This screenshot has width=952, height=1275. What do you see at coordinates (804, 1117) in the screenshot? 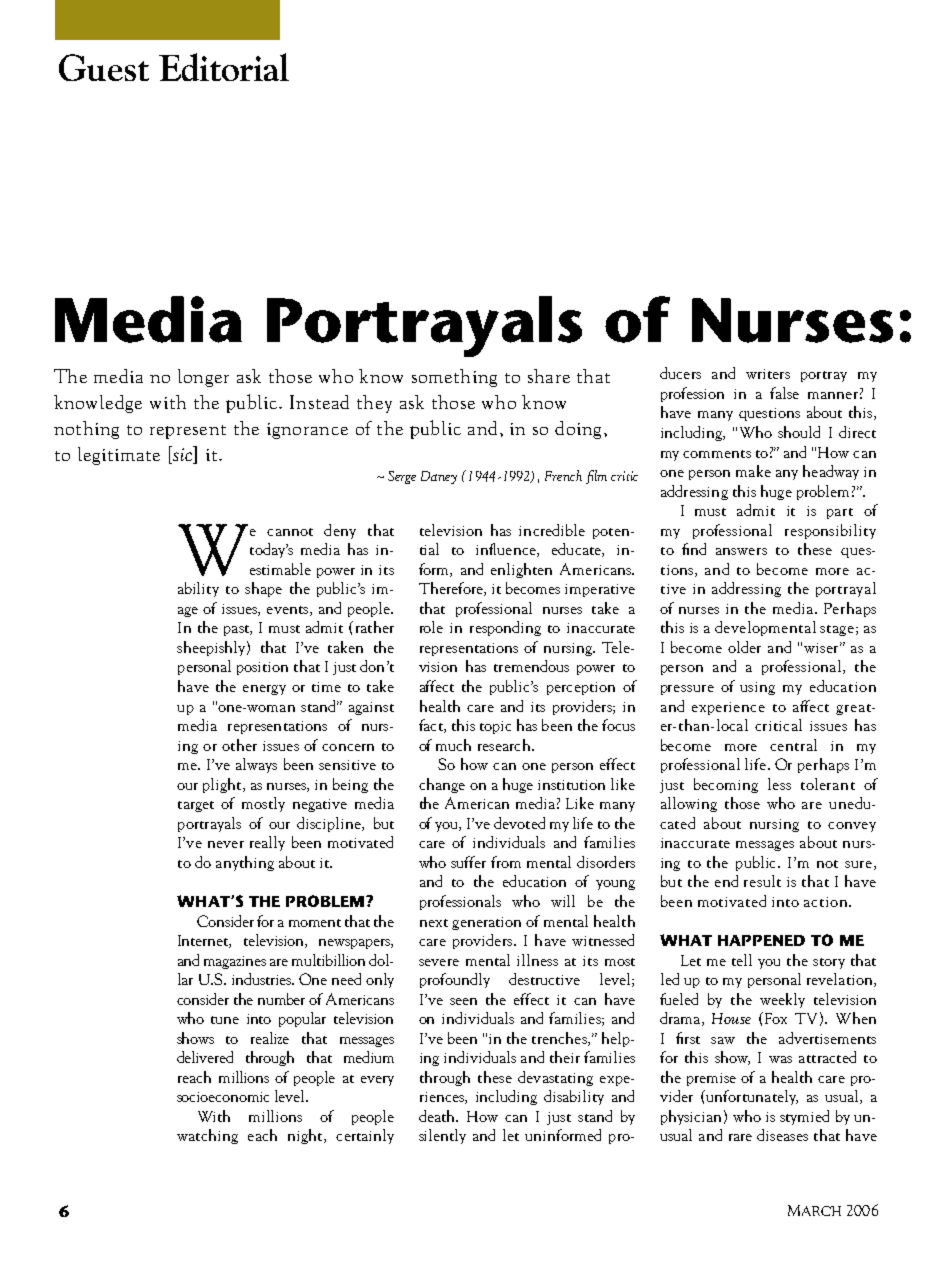
I see `stymied` at bounding box center [804, 1117].
